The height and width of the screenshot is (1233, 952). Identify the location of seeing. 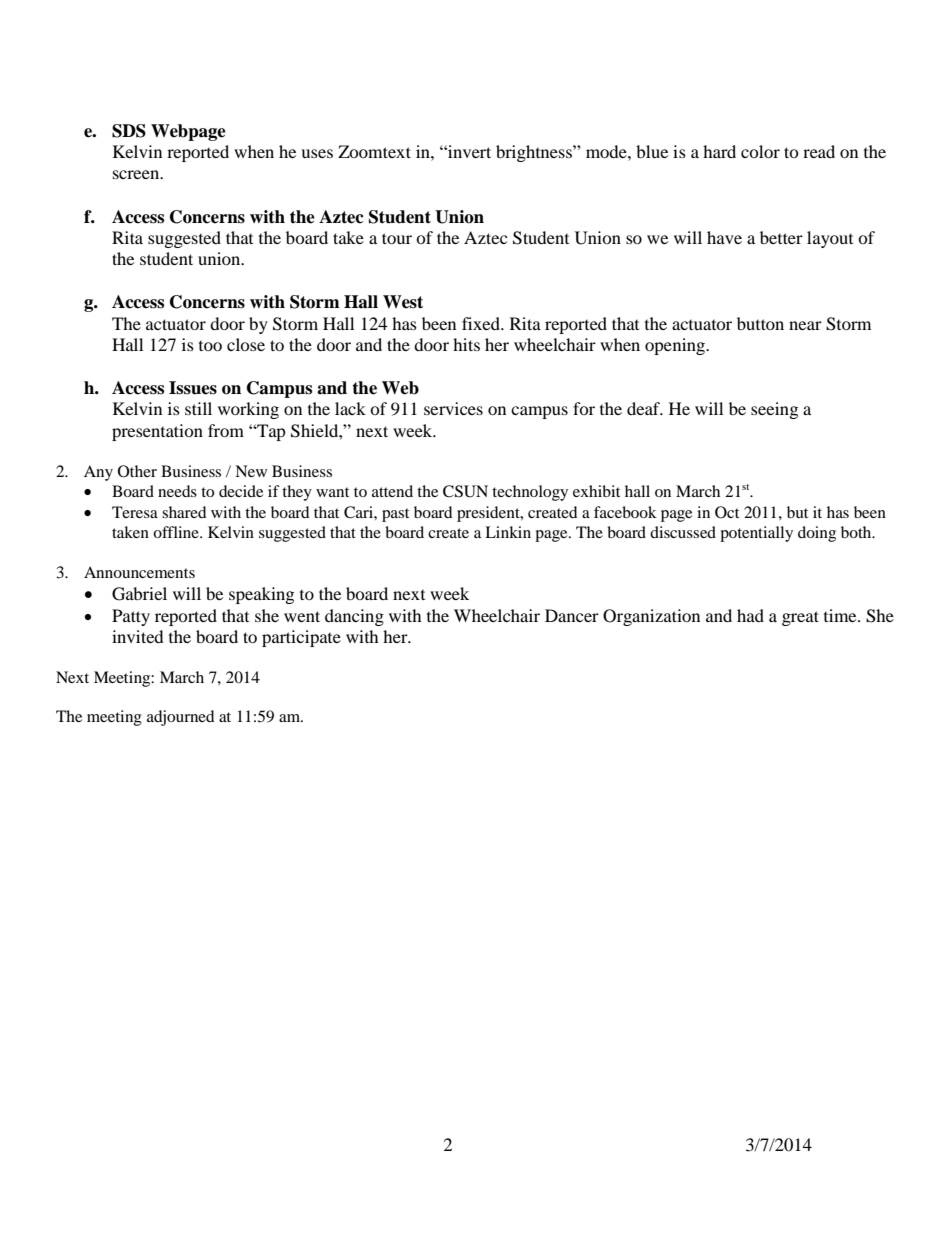
(774, 410).
